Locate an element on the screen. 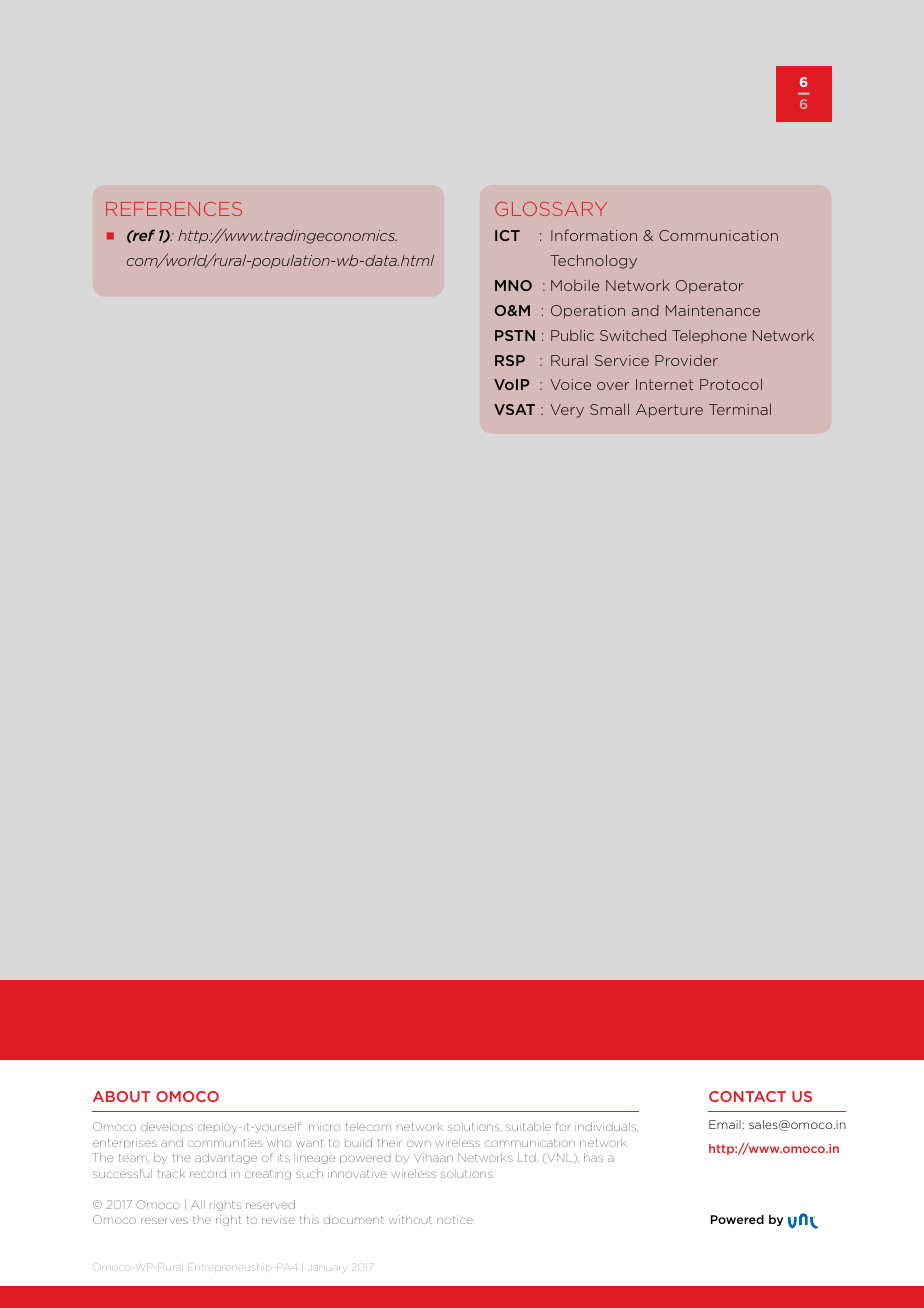  References is located at coordinates (174, 209).
